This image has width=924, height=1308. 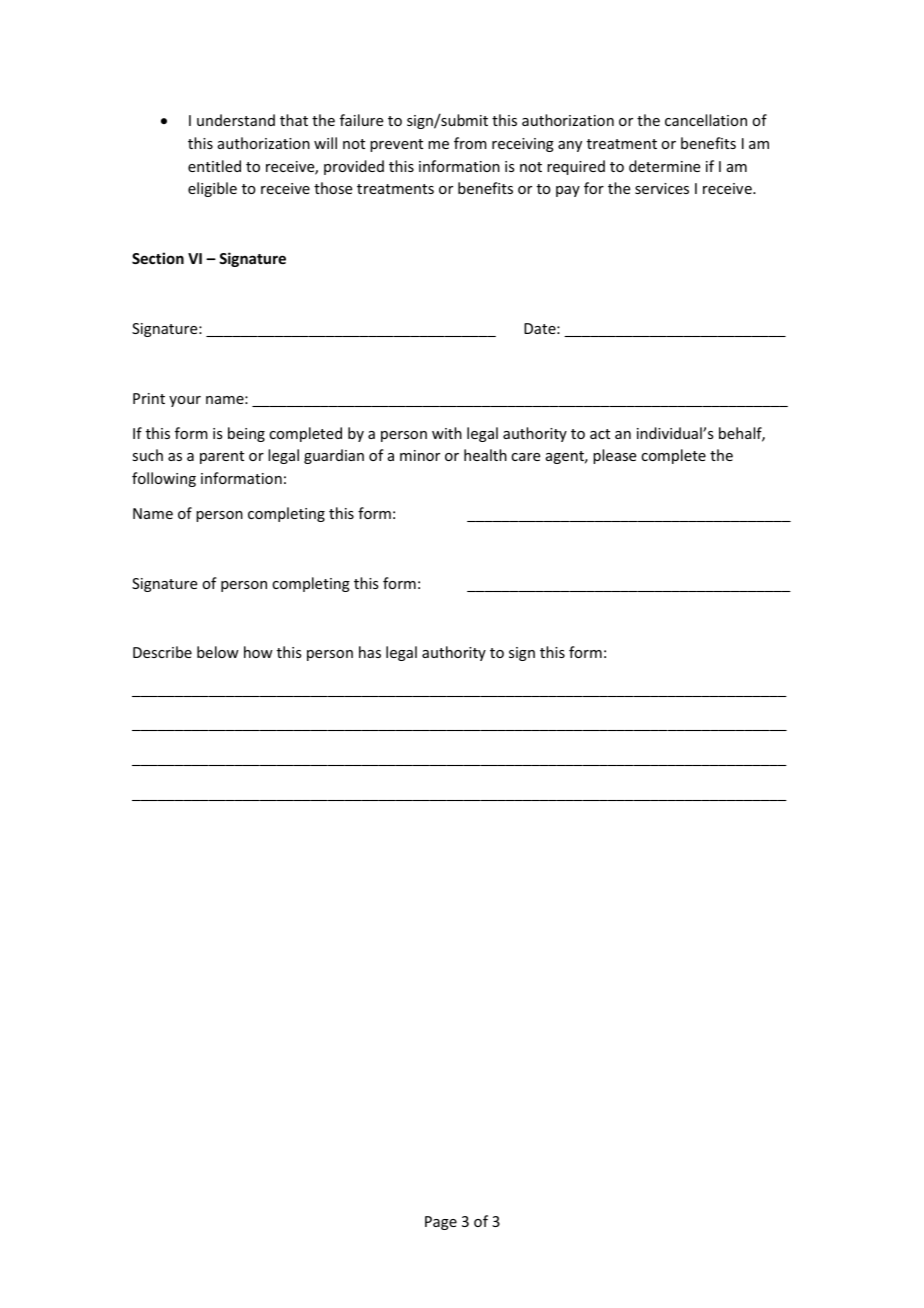 What do you see at coordinates (441, 1223) in the image?
I see `Page` at bounding box center [441, 1223].
